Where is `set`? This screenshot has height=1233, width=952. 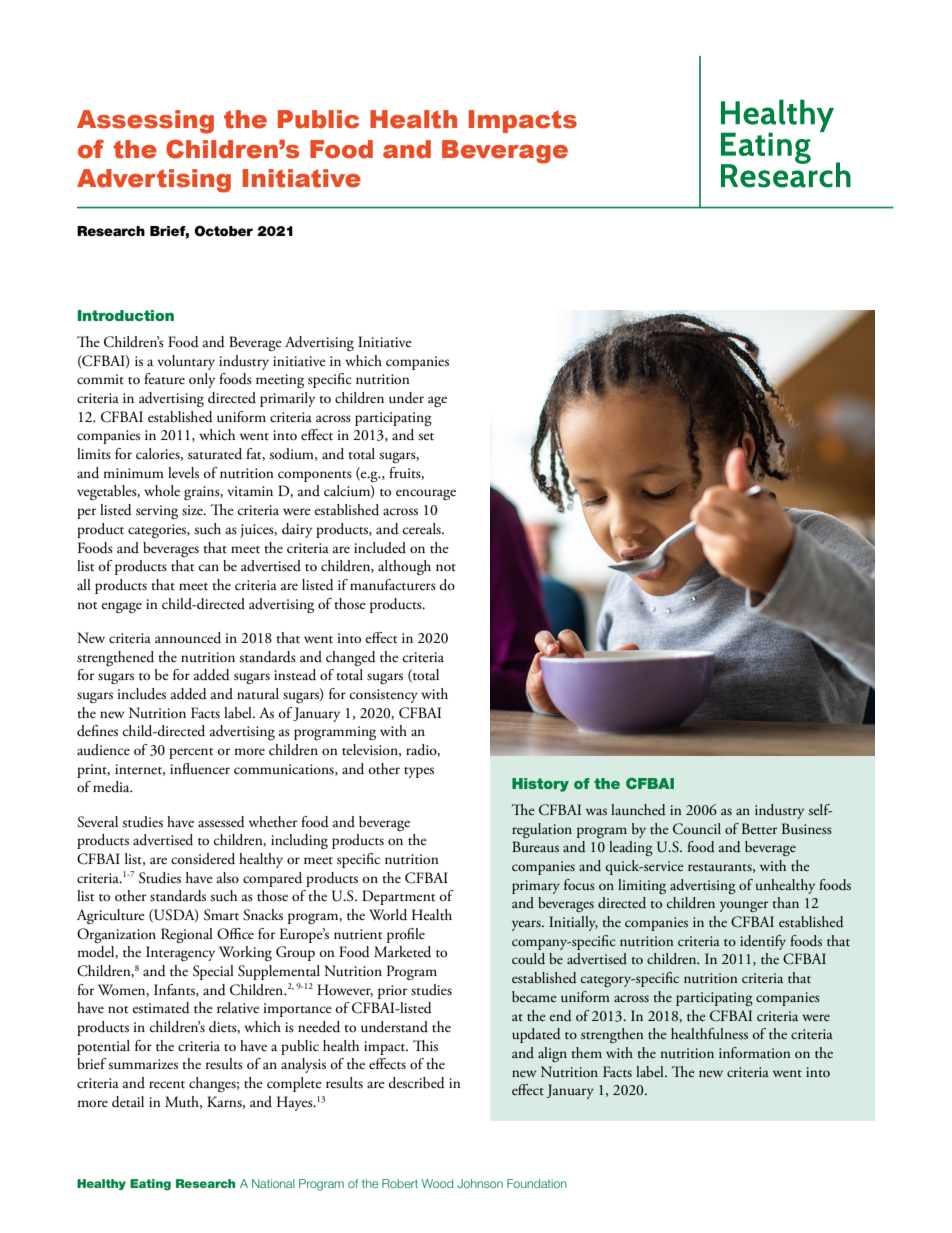 set is located at coordinates (426, 437).
